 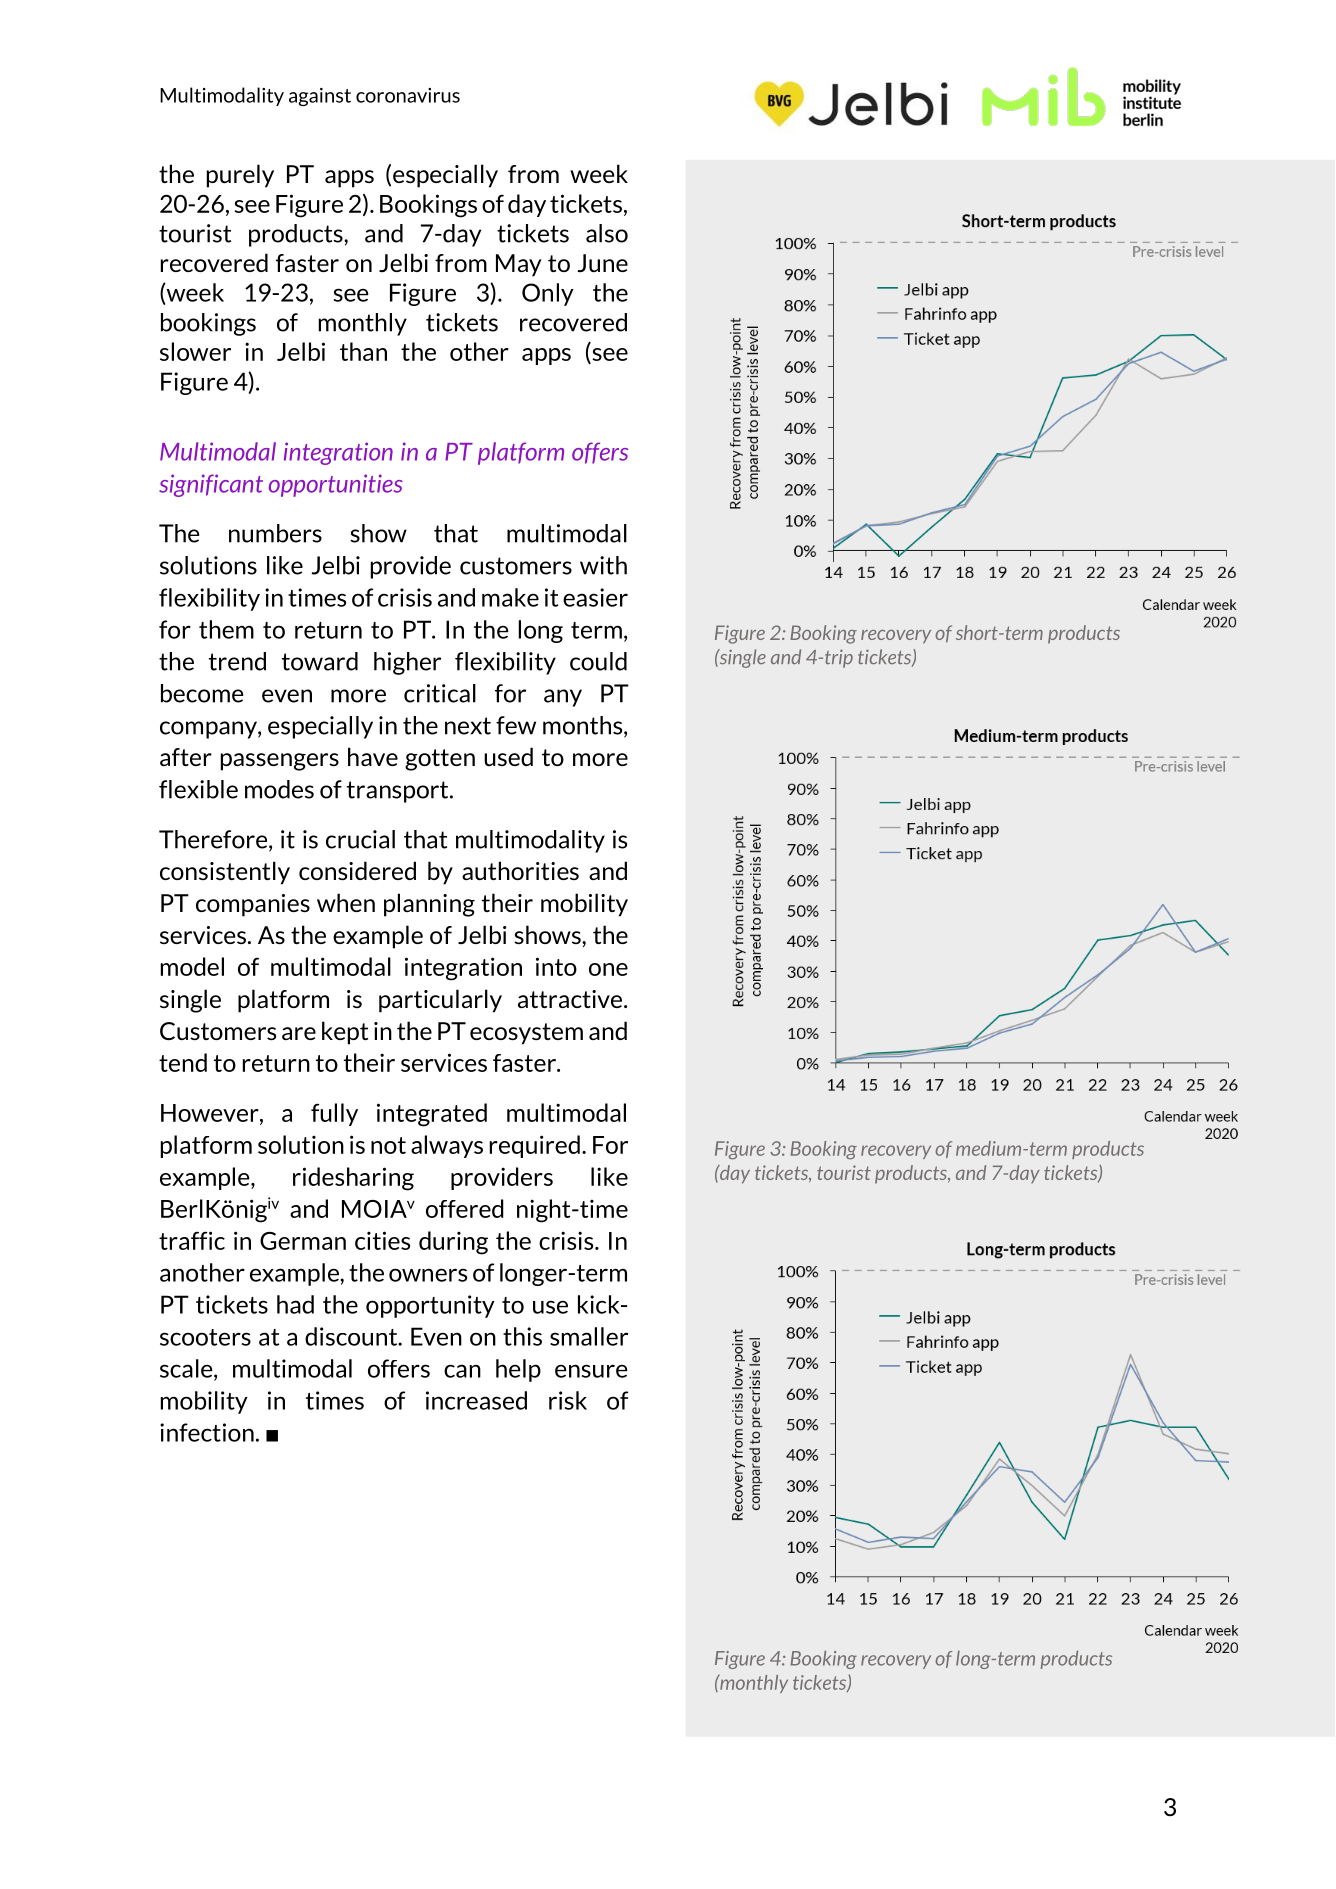 What do you see at coordinates (440, 1001) in the screenshot?
I see `particularly` at bounding box center [440, 1001].
